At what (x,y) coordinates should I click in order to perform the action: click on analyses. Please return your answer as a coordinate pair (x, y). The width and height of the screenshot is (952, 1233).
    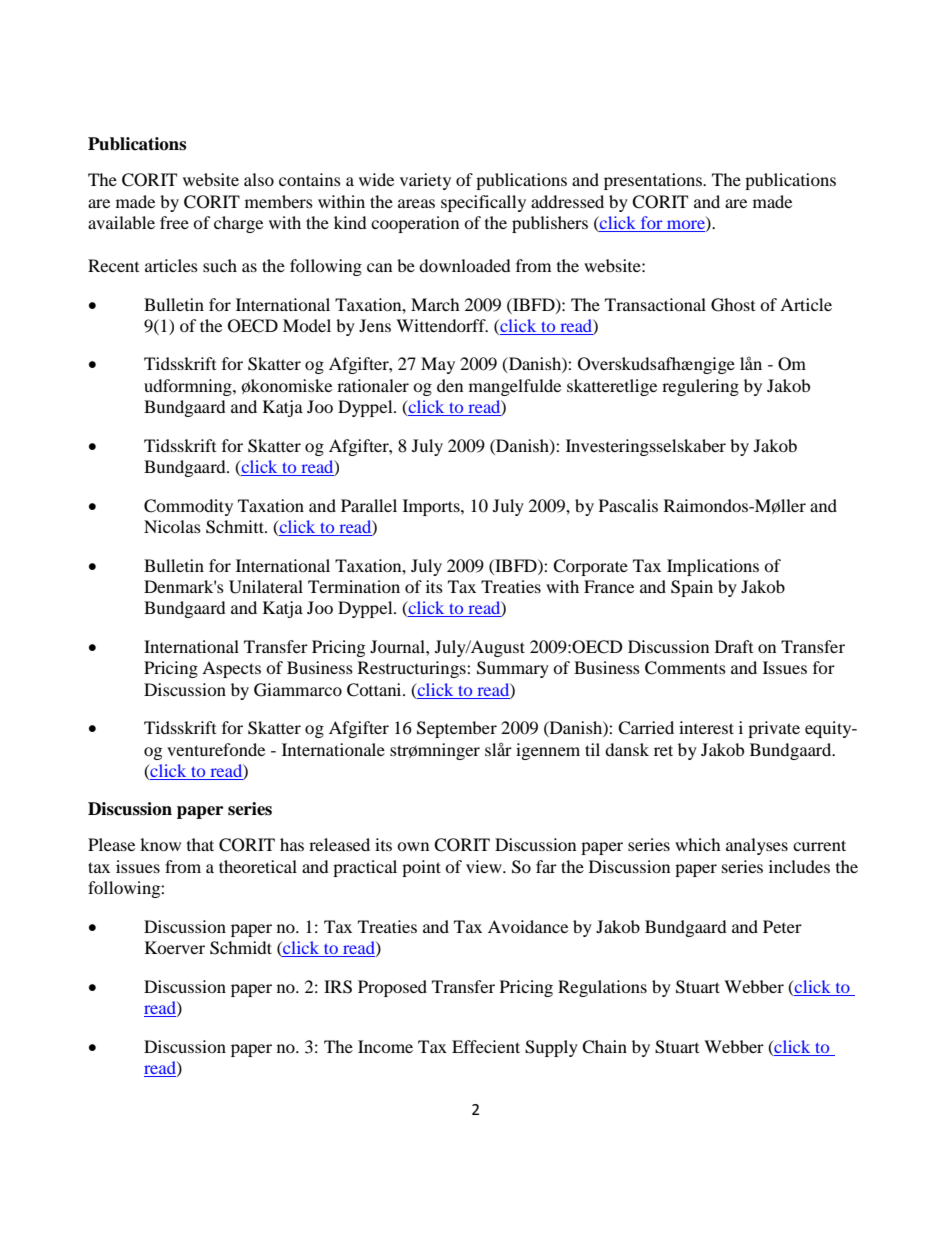
    Looking at the image, I should click on (757, 846).
